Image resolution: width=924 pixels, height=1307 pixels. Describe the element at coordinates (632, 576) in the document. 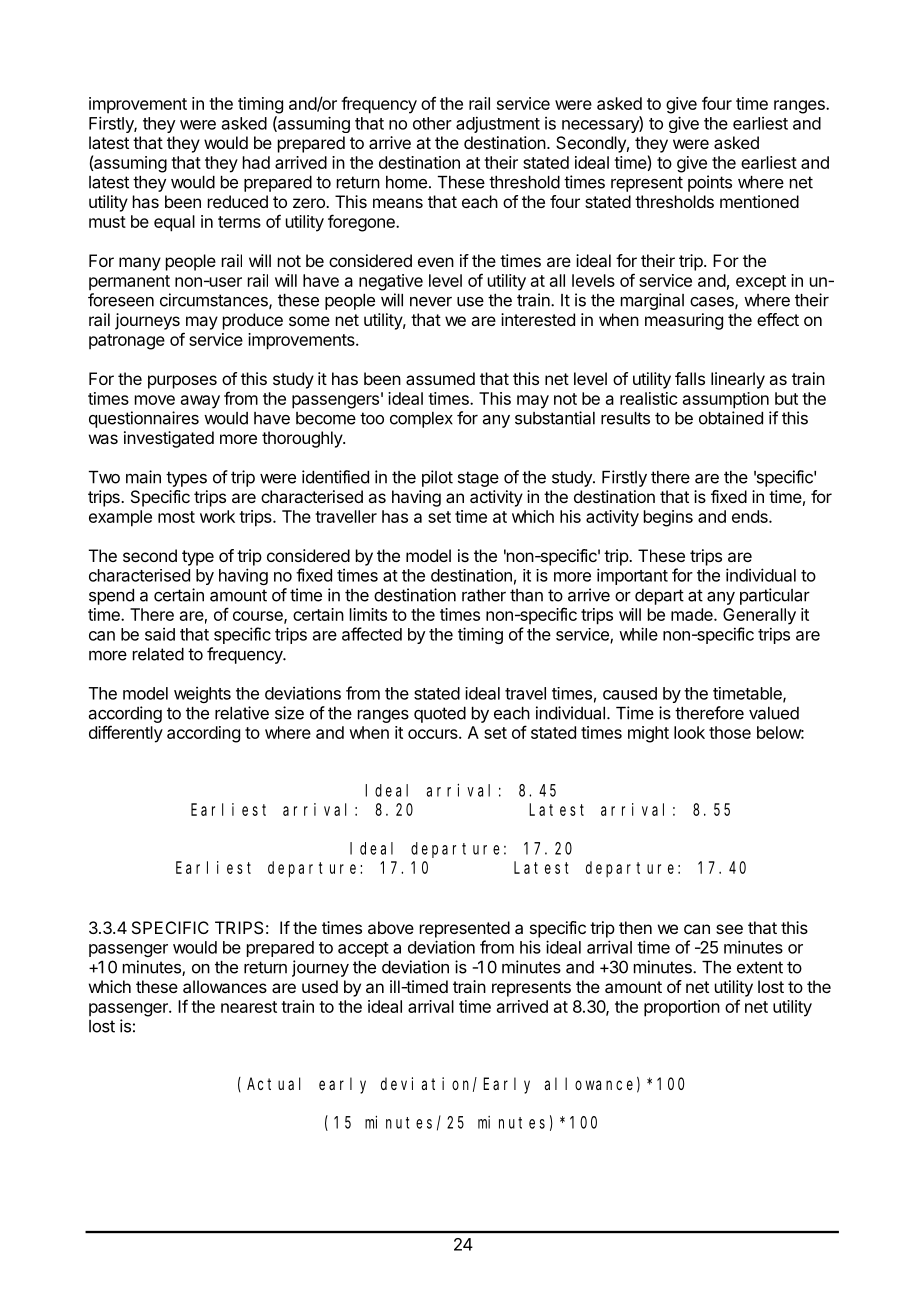

I see `important` at that location.
